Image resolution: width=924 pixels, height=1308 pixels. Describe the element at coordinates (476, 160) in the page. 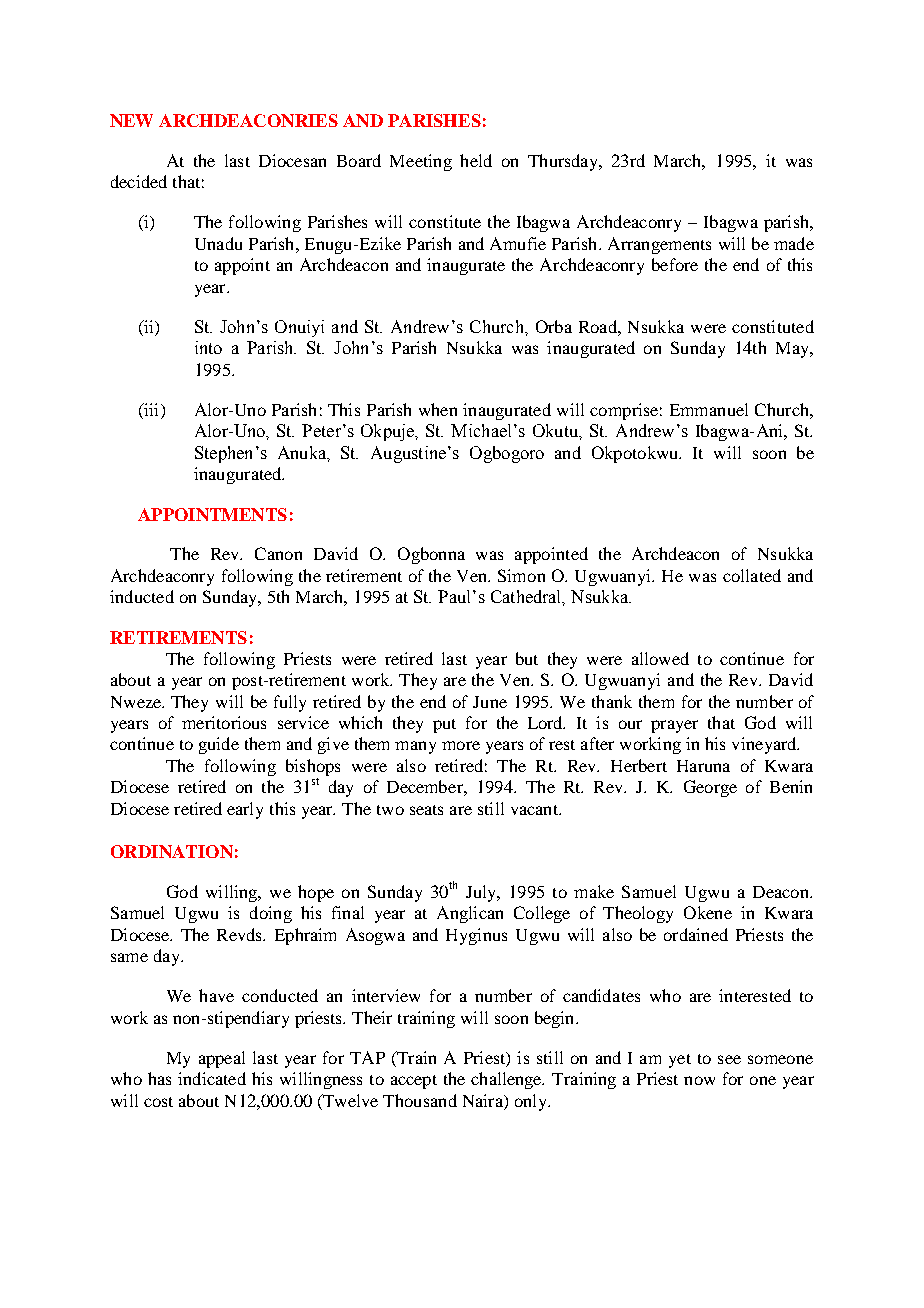

I see `held` at that location.
